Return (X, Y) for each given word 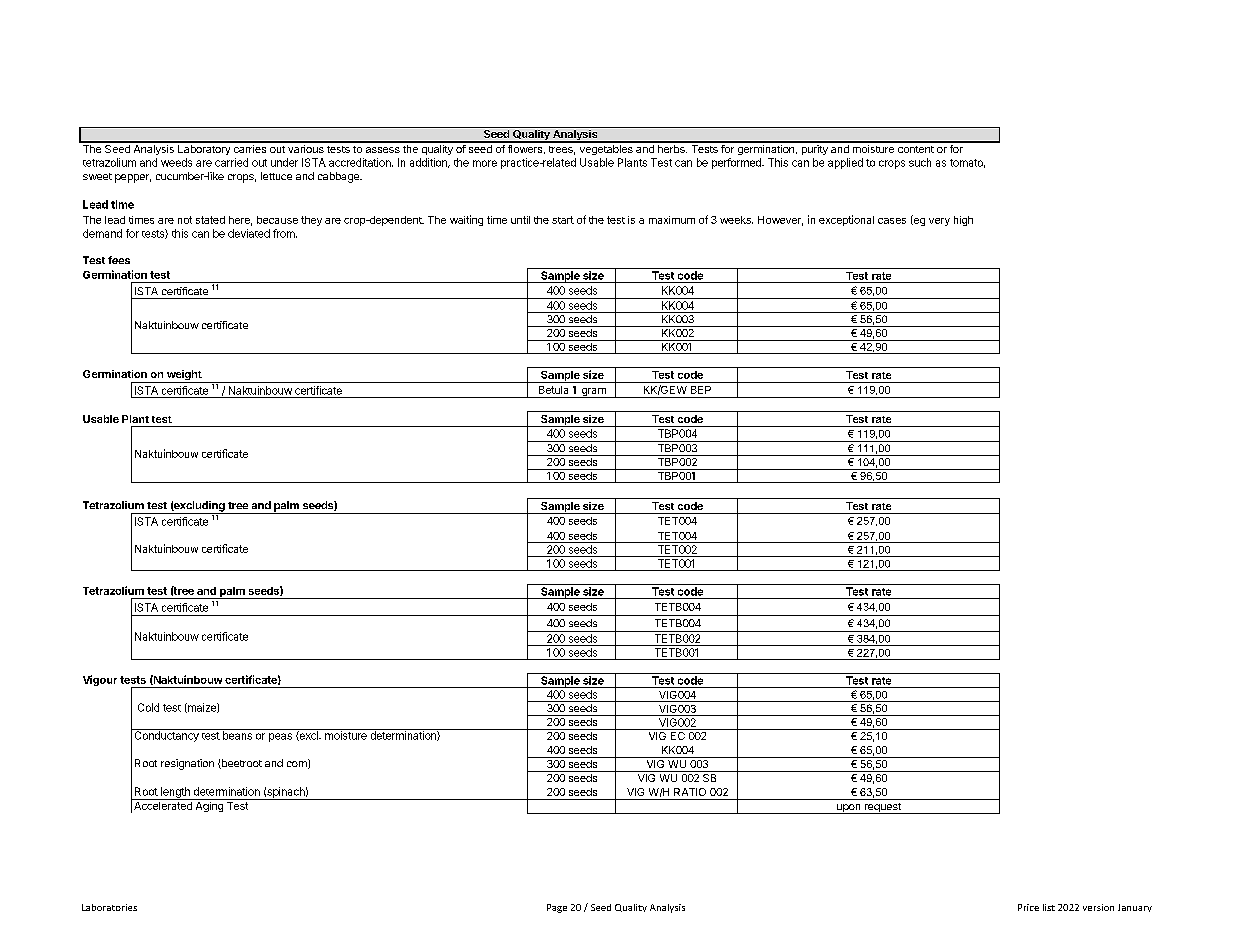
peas (280, 737)
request (882, 808)
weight (184, 376)
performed (737, 163)
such (920, 162)
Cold (148, 707)
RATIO (690, 792)
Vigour (100, 680)
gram (593, 393)
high (963, 221)
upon (849, 809)
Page (557, 908)
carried (231, 162)
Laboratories (109, 907)
